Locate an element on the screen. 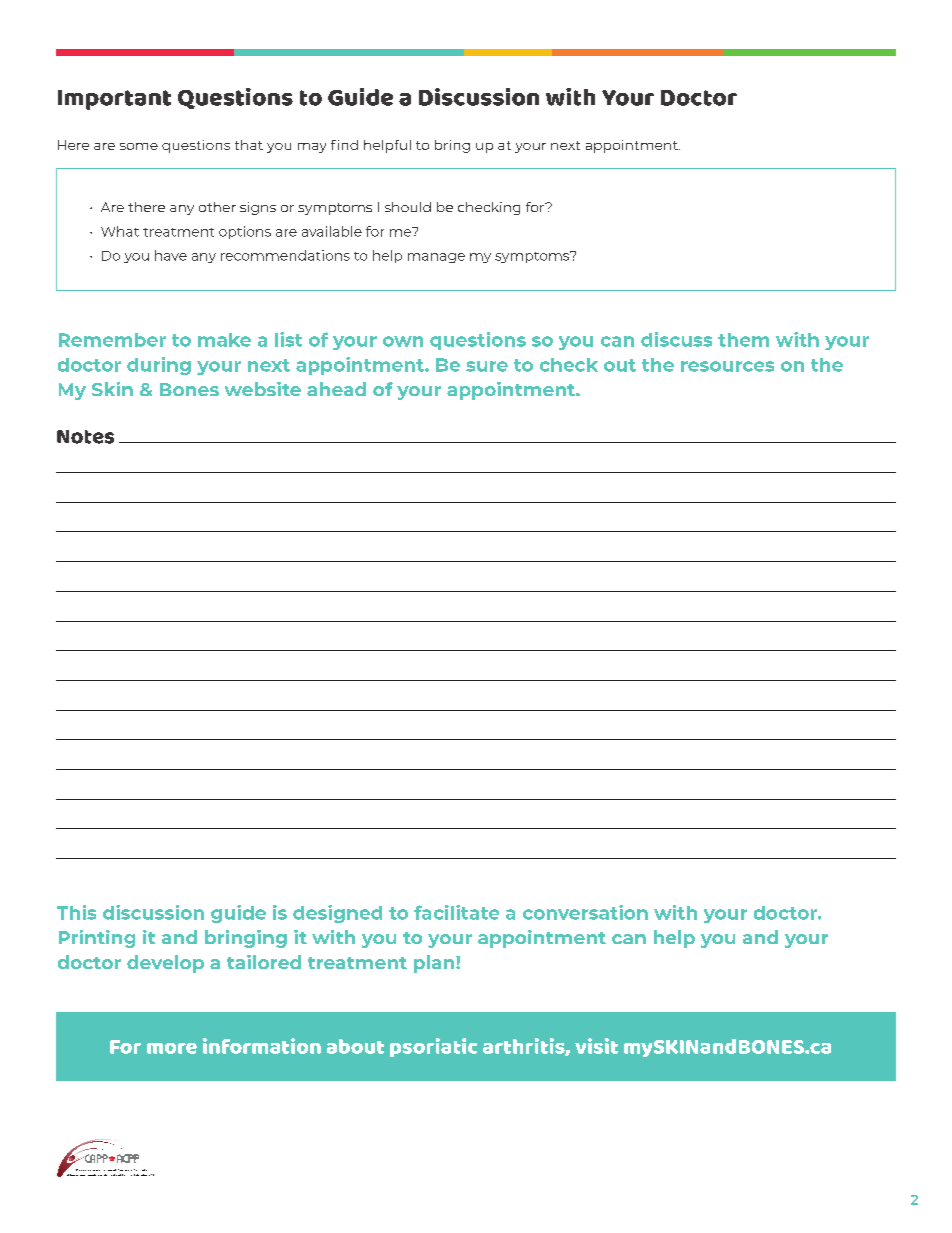  resources is located at coordinates (727, 366).
